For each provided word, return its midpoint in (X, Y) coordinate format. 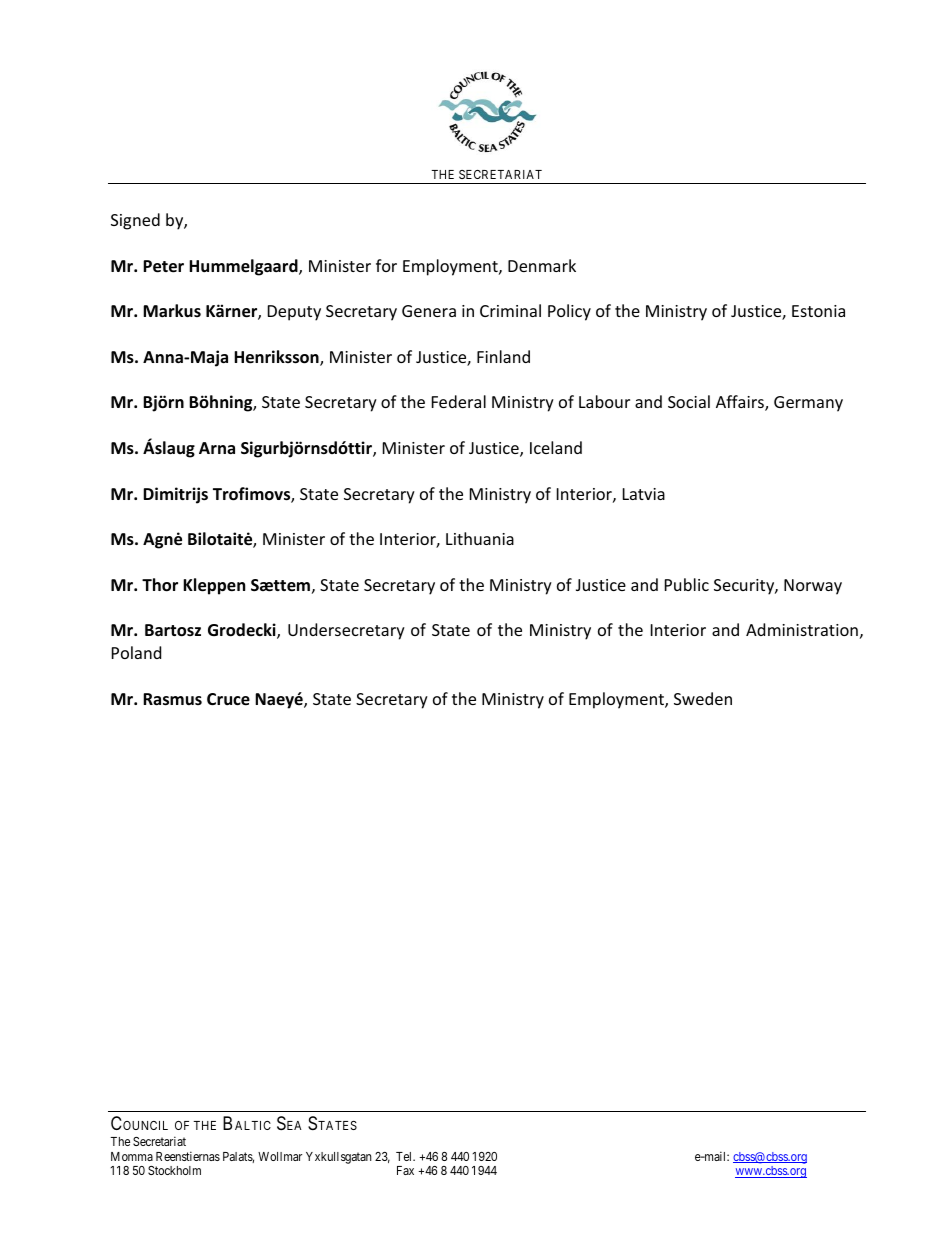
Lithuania (480, 538)
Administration (802, 629)
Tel (405, 1156)
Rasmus (172, 699)
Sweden (703, 698)
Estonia (818, 311)
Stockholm (174, 1170)
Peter (163, 266)
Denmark (542, 265)
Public (687, 584)
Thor (160, 585)
